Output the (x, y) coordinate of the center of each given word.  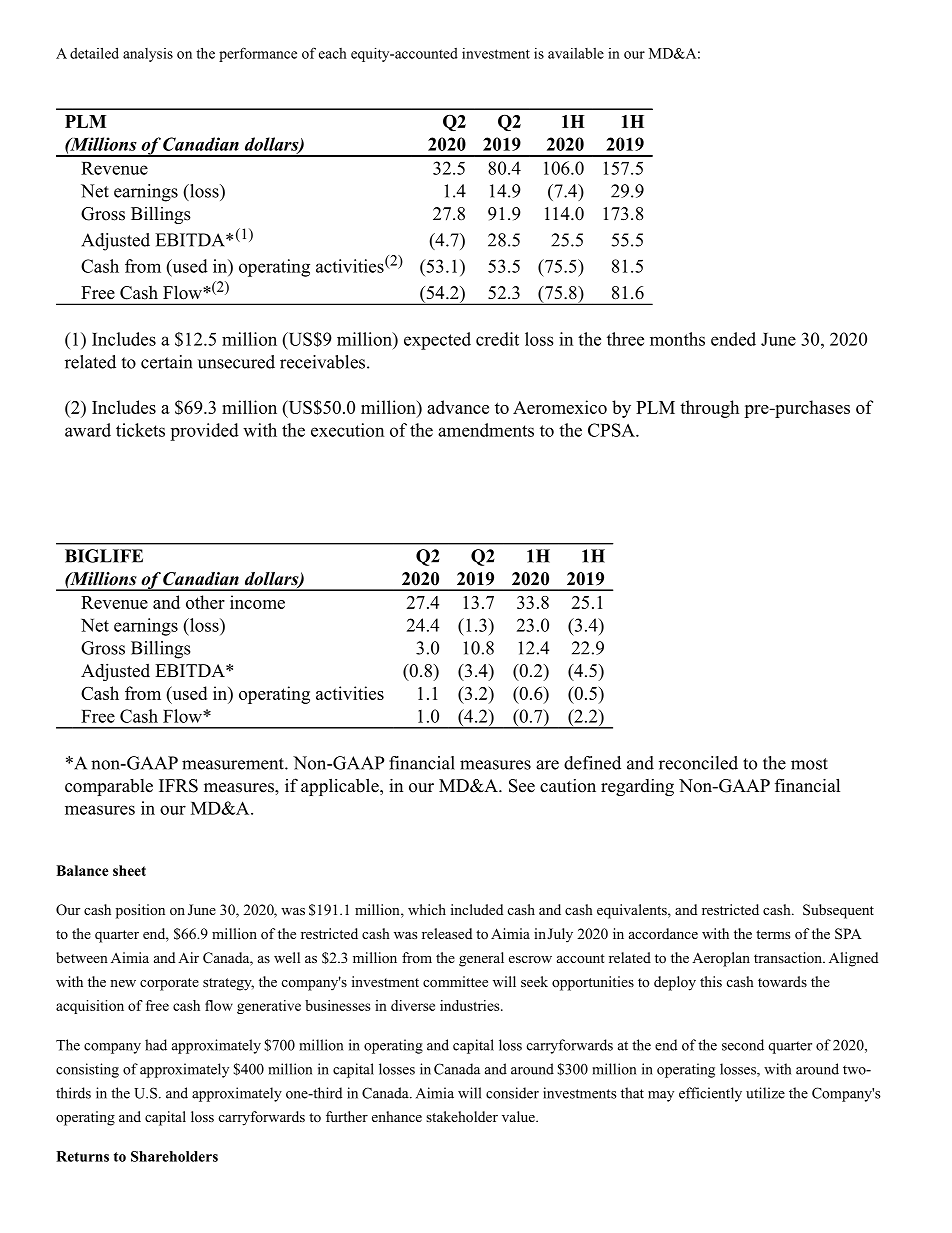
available (576, 53)
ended (733, 339)
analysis (148, 55)
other (205, 602)
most (809, 764)
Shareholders (174, 1156)
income (257, 602)
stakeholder (462, 1116)
